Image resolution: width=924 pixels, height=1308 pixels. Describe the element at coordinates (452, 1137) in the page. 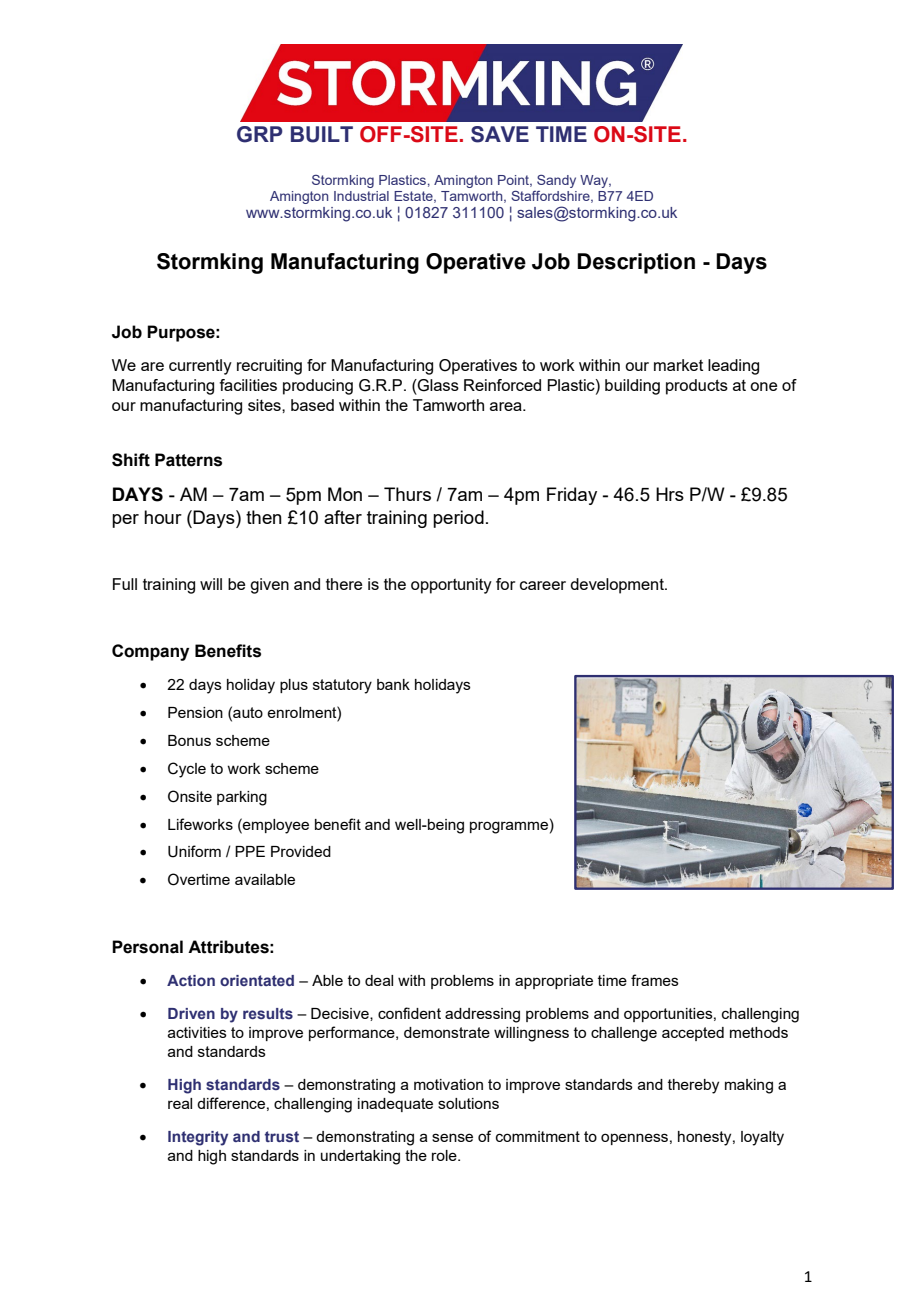

I see `sense` at that location.
